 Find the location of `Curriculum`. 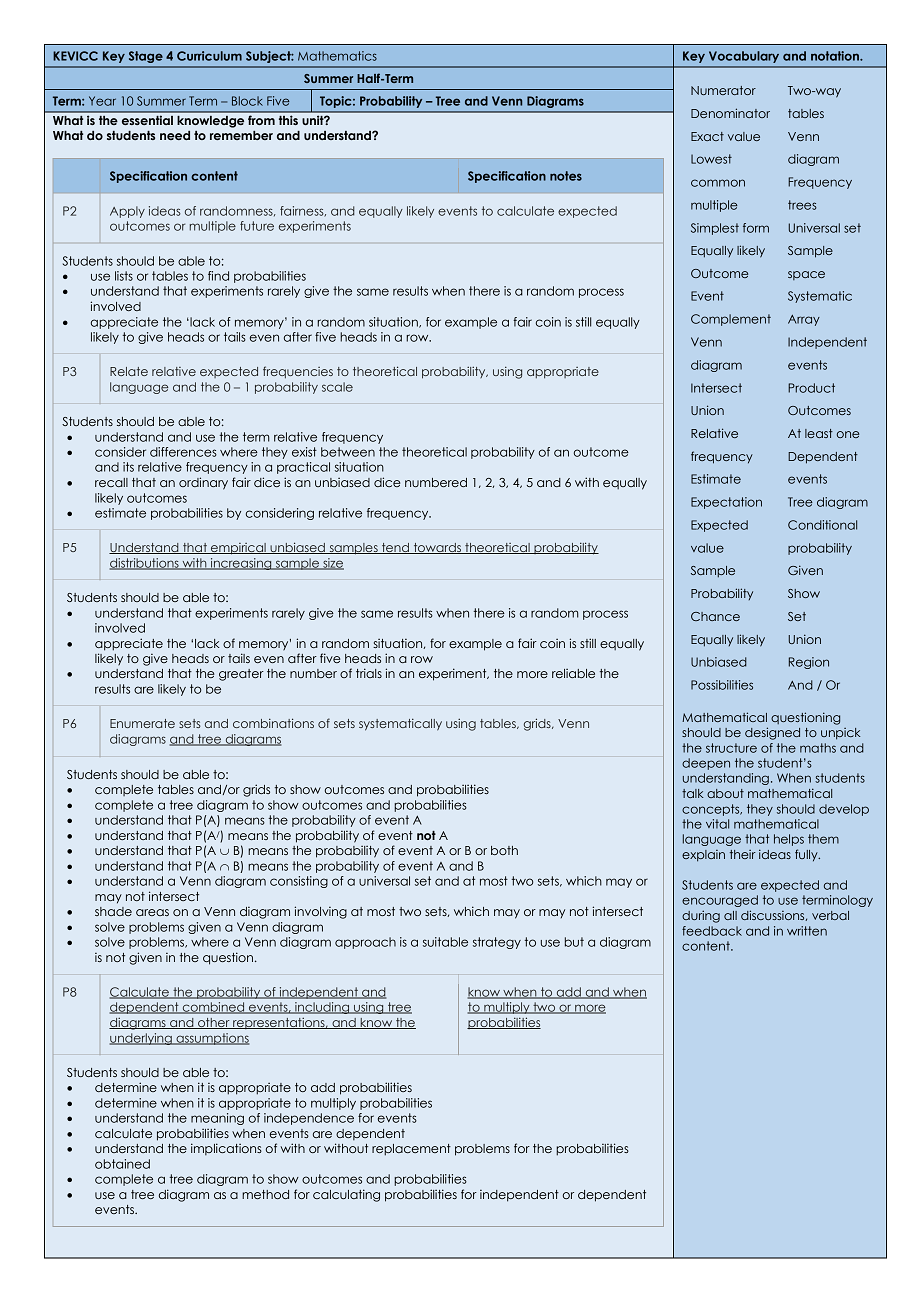

Curriculum is located at coordinates (209, 56).
